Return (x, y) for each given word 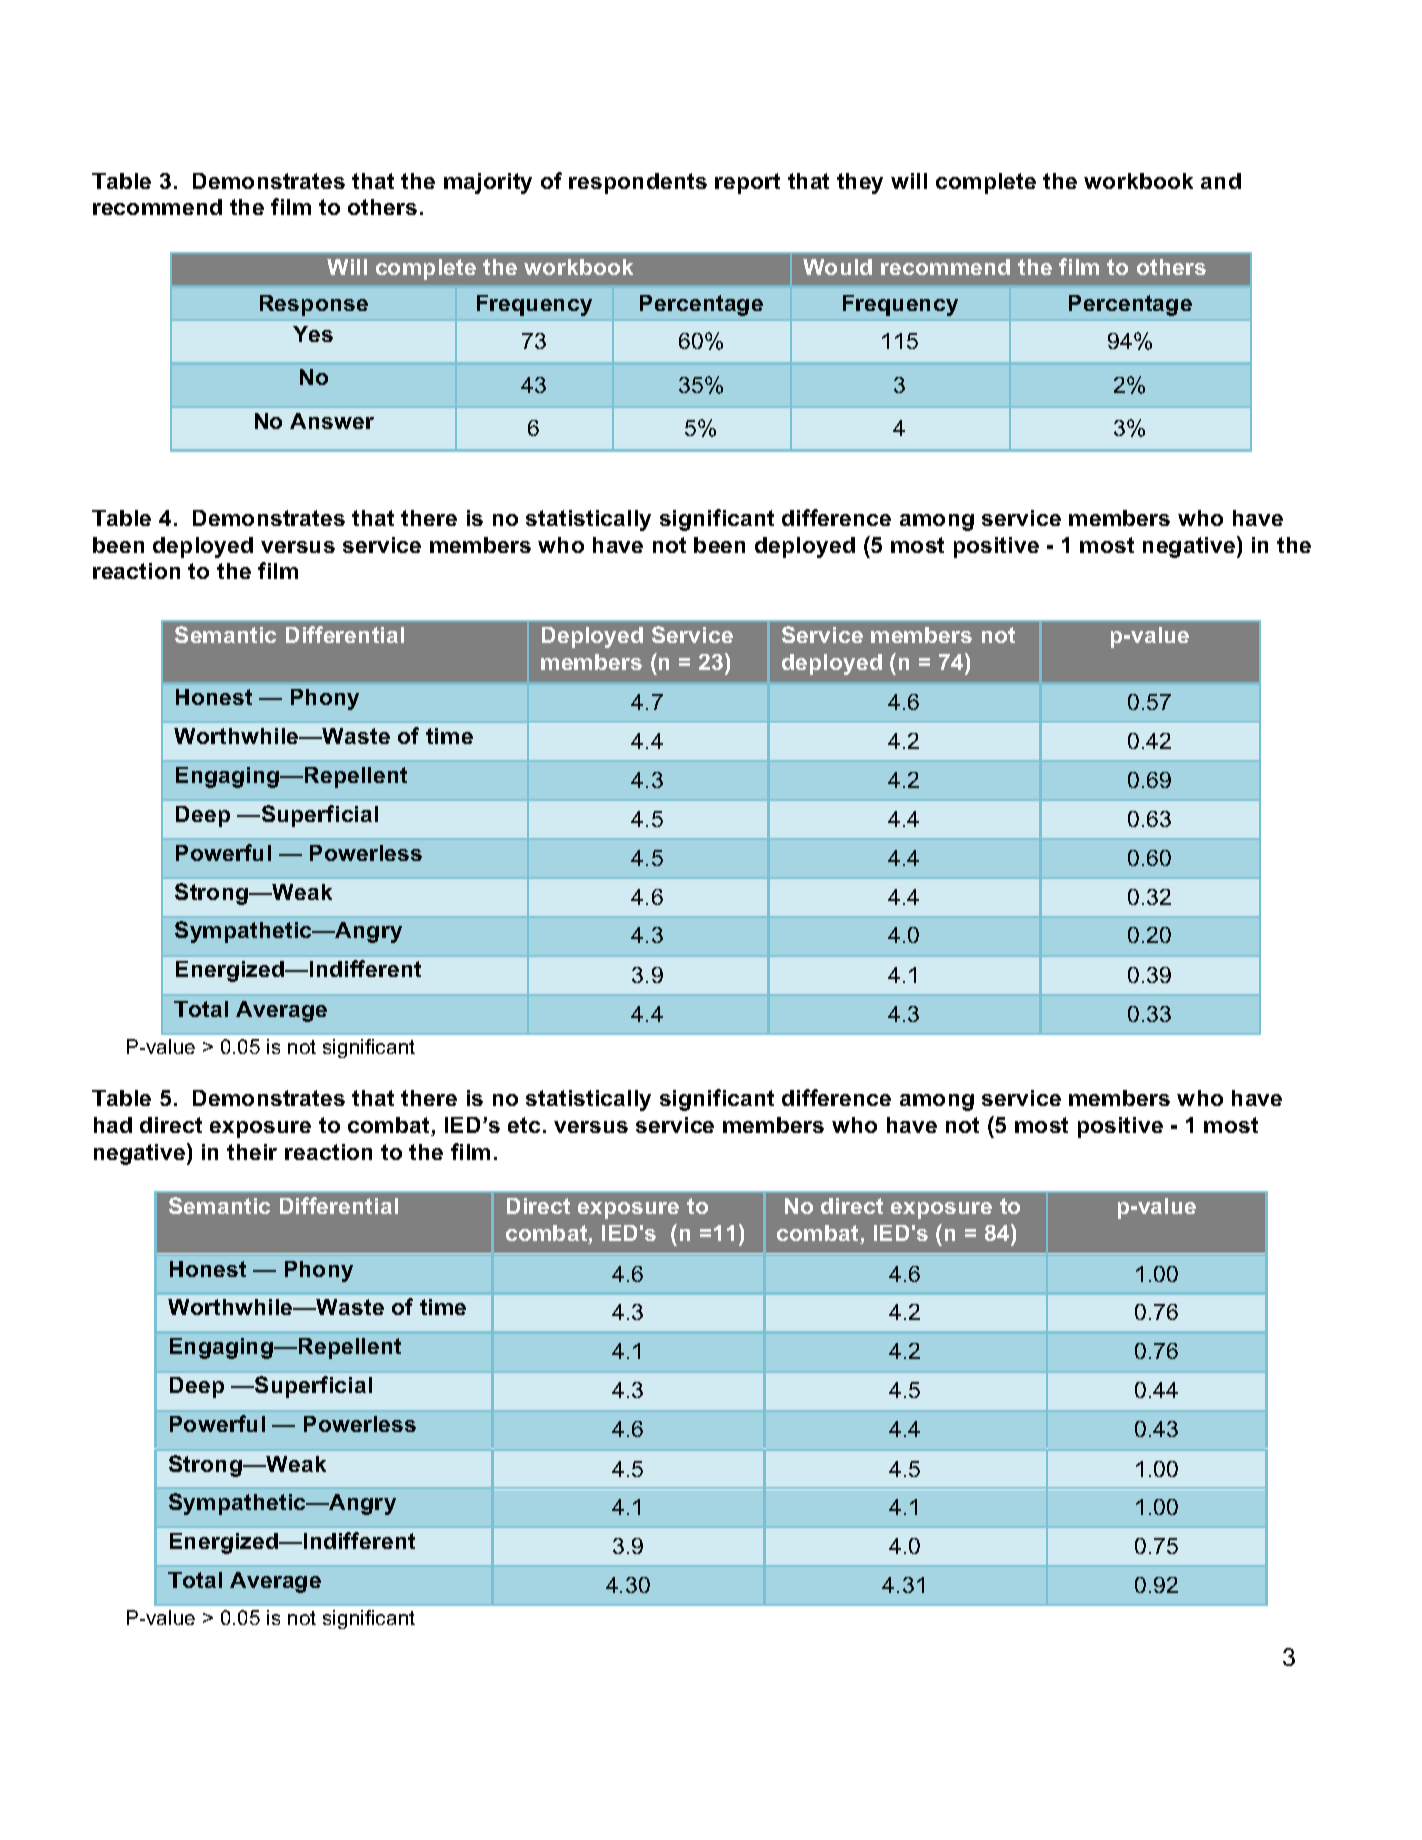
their (252, 1152)
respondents (638, 183)
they (860, 183)
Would (837, 267)
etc (524, 1125)
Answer (332, 421)
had (113, 1125)
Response (314, 305)
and (1221, 181)
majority (488, 183)
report (747, 183)
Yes (313, 334)
